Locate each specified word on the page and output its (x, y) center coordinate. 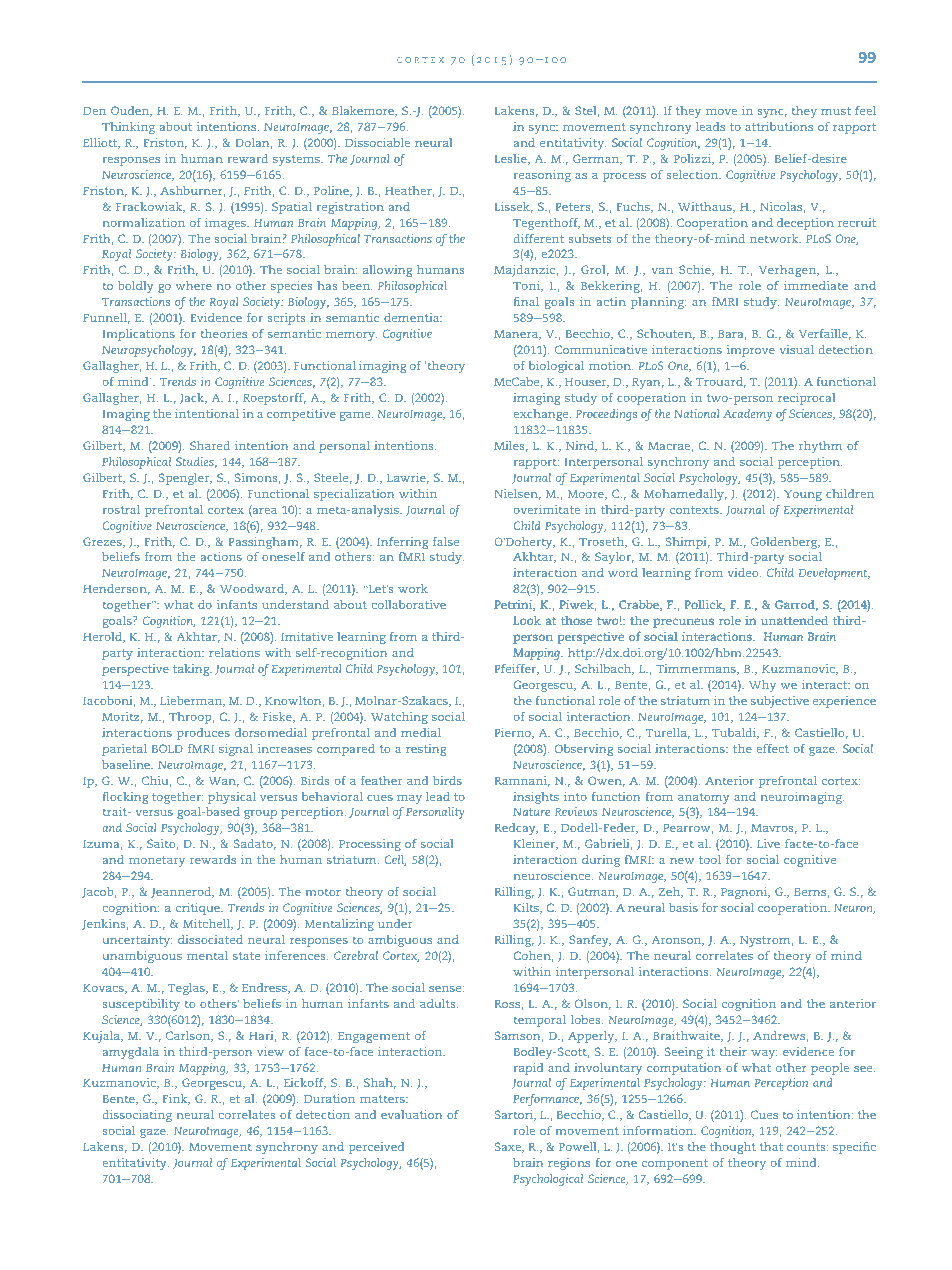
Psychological (548, 1180)
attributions (779, 126)
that (771, 1146)
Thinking (128, 128)
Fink (176, 1099)
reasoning (542, 176)
